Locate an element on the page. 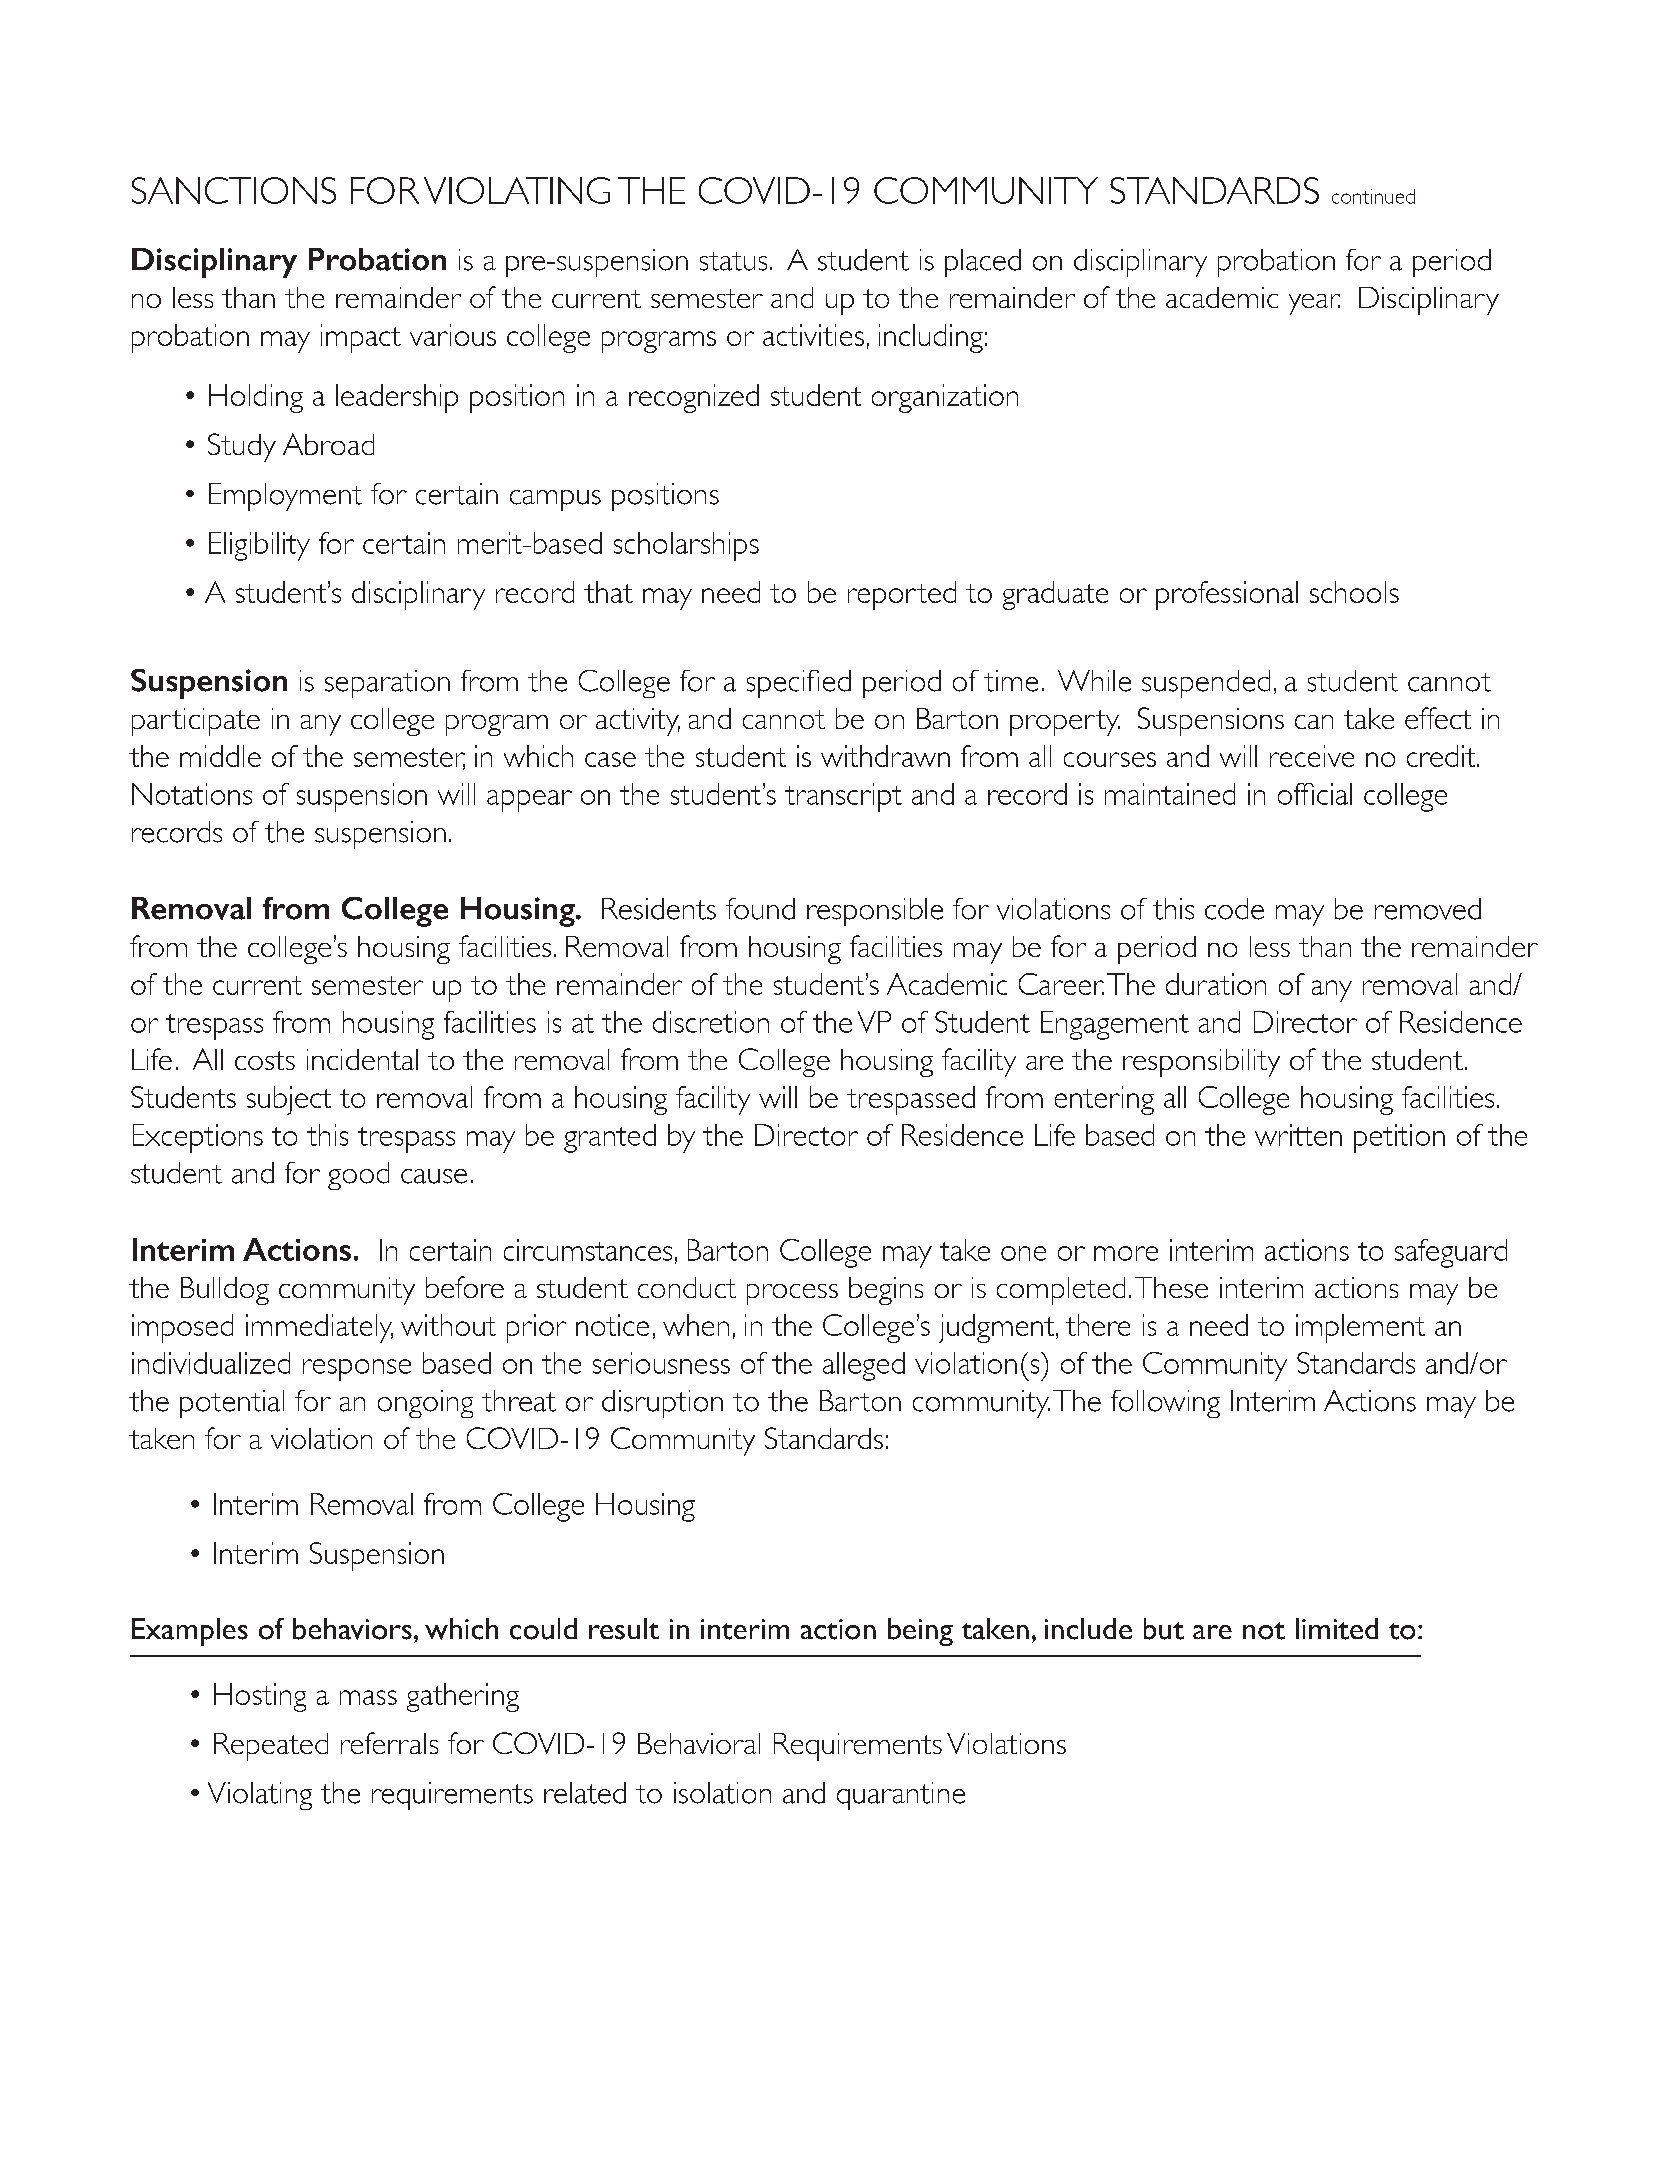 This document has width=1673, height=2165. alleged is located at coordinates (864, 1366).
